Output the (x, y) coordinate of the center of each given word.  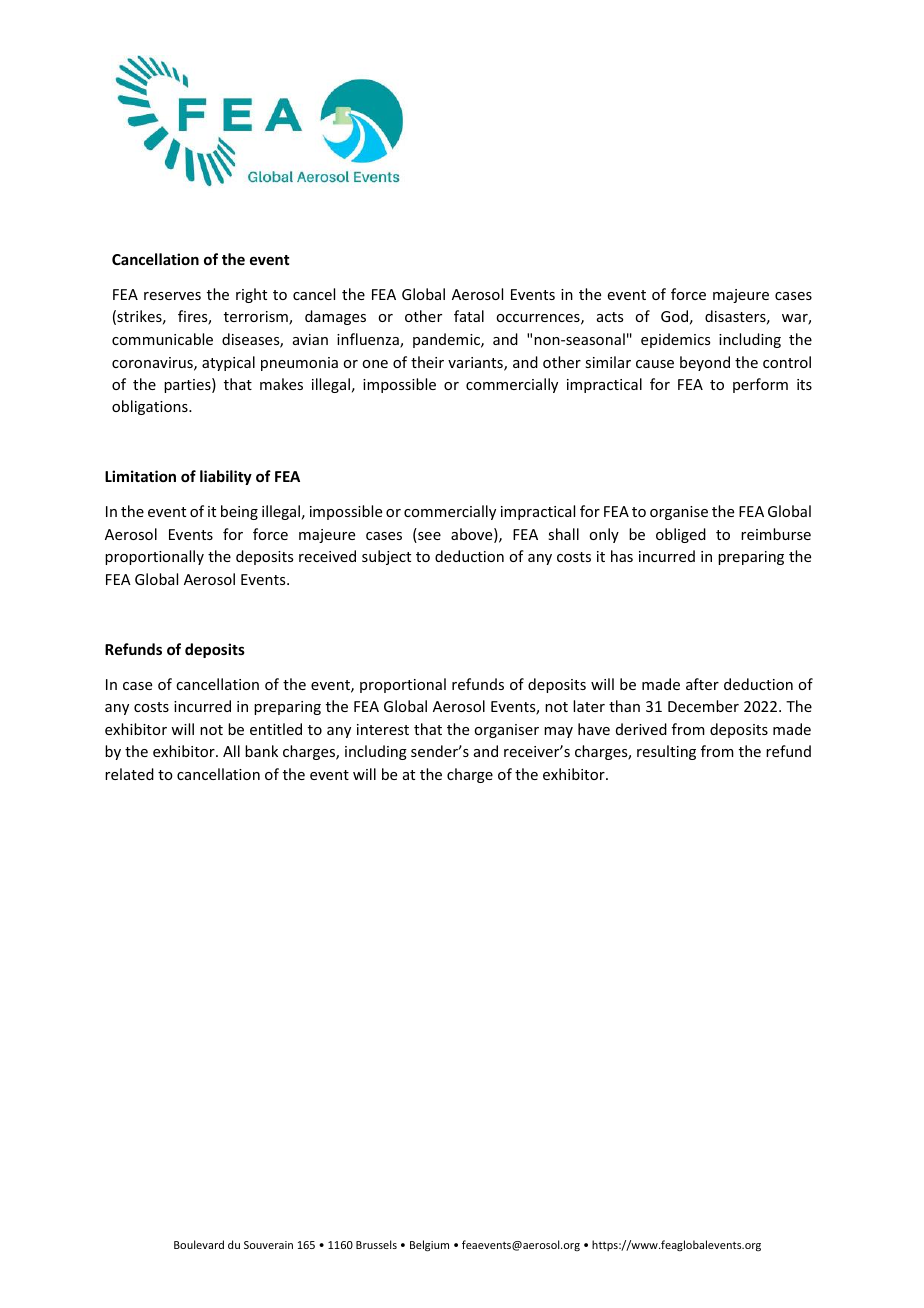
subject (386, 557)
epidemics (675, 340)
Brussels (376, 1244)
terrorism (257, 318)
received (327, 556)
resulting (666, 752)
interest (383, 729)
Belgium (429, 1246)
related (129, 774)
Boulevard (199, 1244)
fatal (469, 316)
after (702, 684)
